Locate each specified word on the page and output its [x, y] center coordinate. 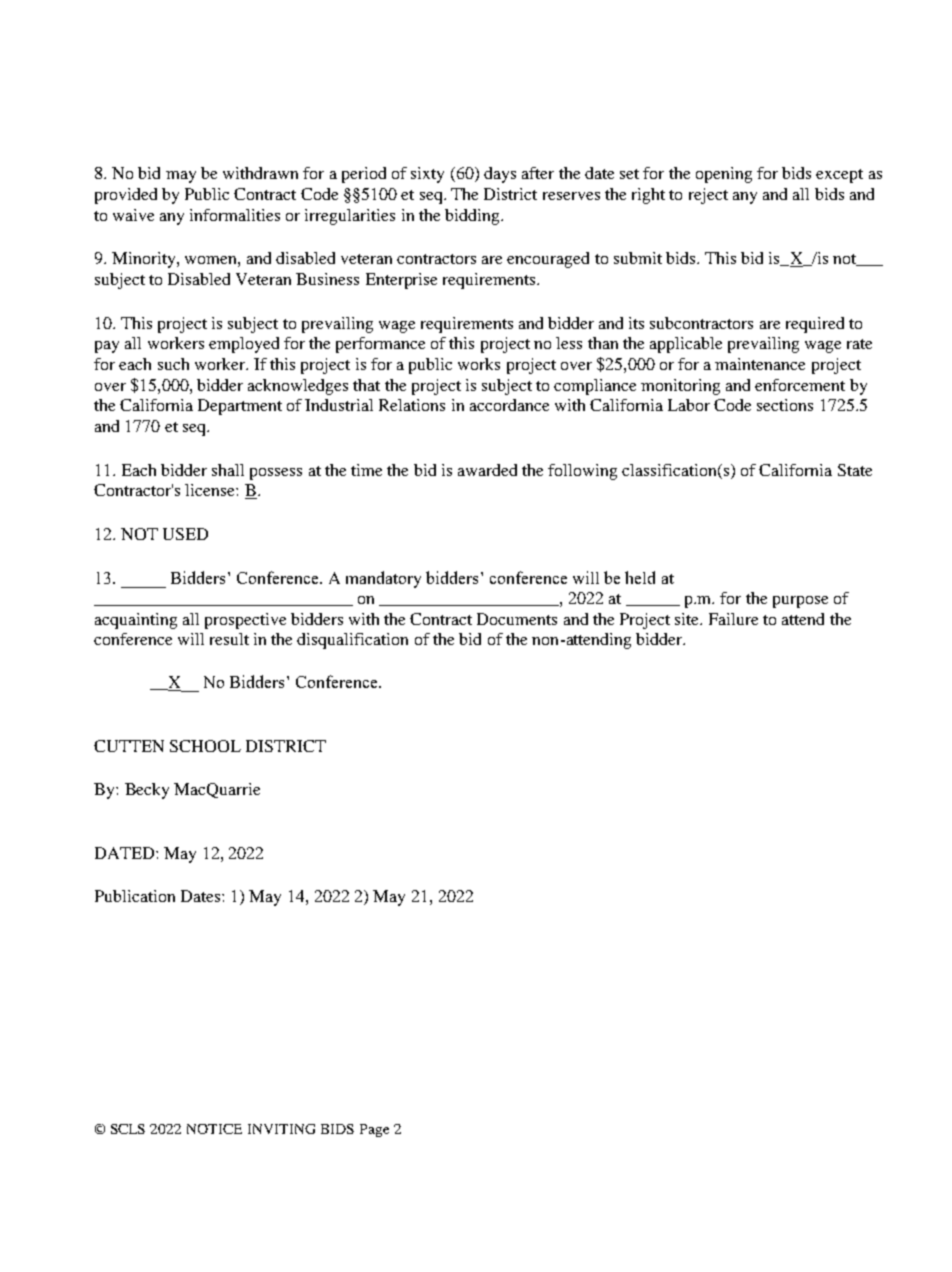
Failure [733, 619]
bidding [473, 217]
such [173, 364]
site [688, 619]
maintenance [760, 364]
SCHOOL [205, 746]
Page [374, 1130]
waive [133, 215]
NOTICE [214, 1129]
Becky [147, 791]
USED [185, 534]
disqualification [352, 641]
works [479, 364]
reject [708, 196]
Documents [517, 619]
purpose [800, 602]
